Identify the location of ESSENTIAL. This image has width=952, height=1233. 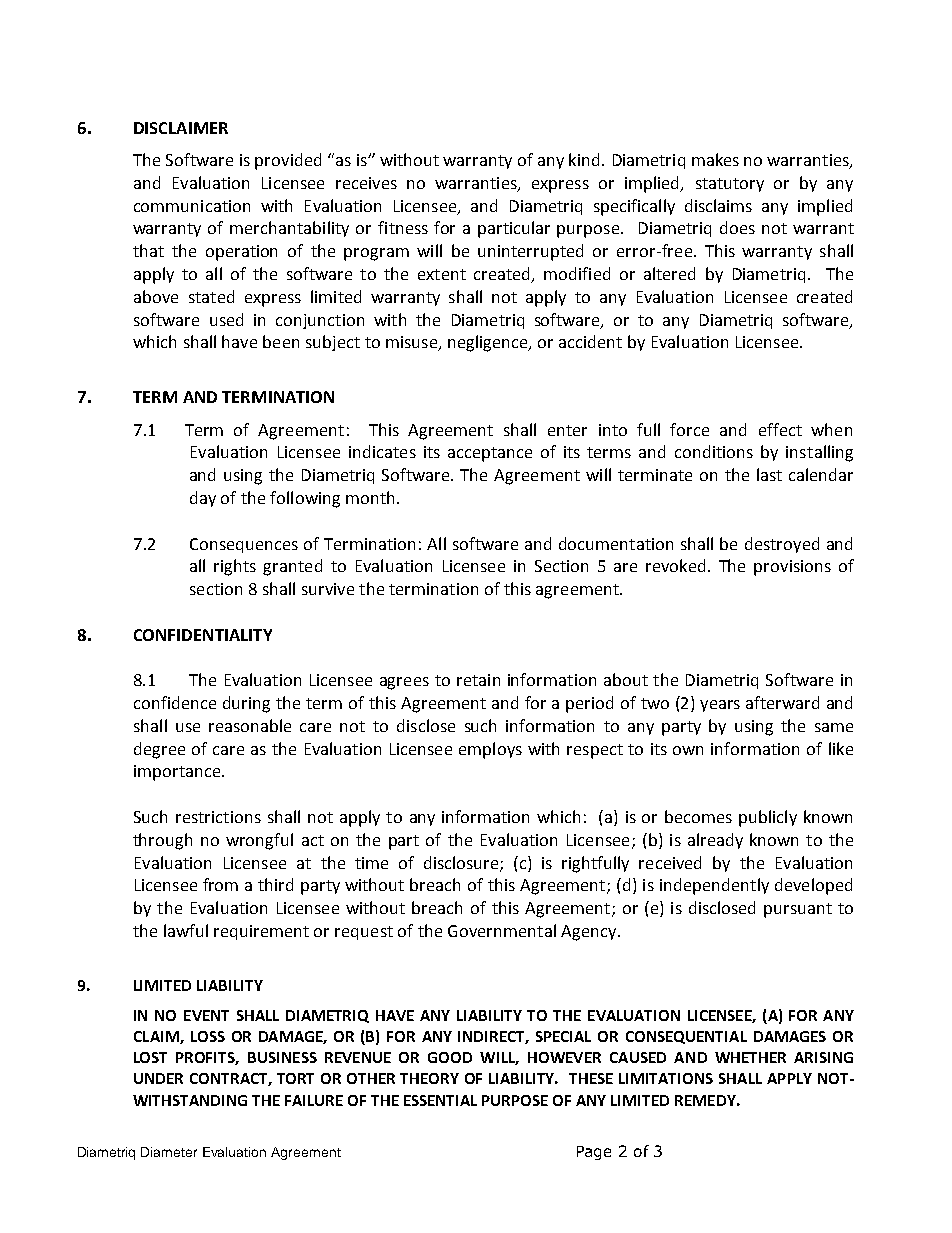
(440, 1100).
